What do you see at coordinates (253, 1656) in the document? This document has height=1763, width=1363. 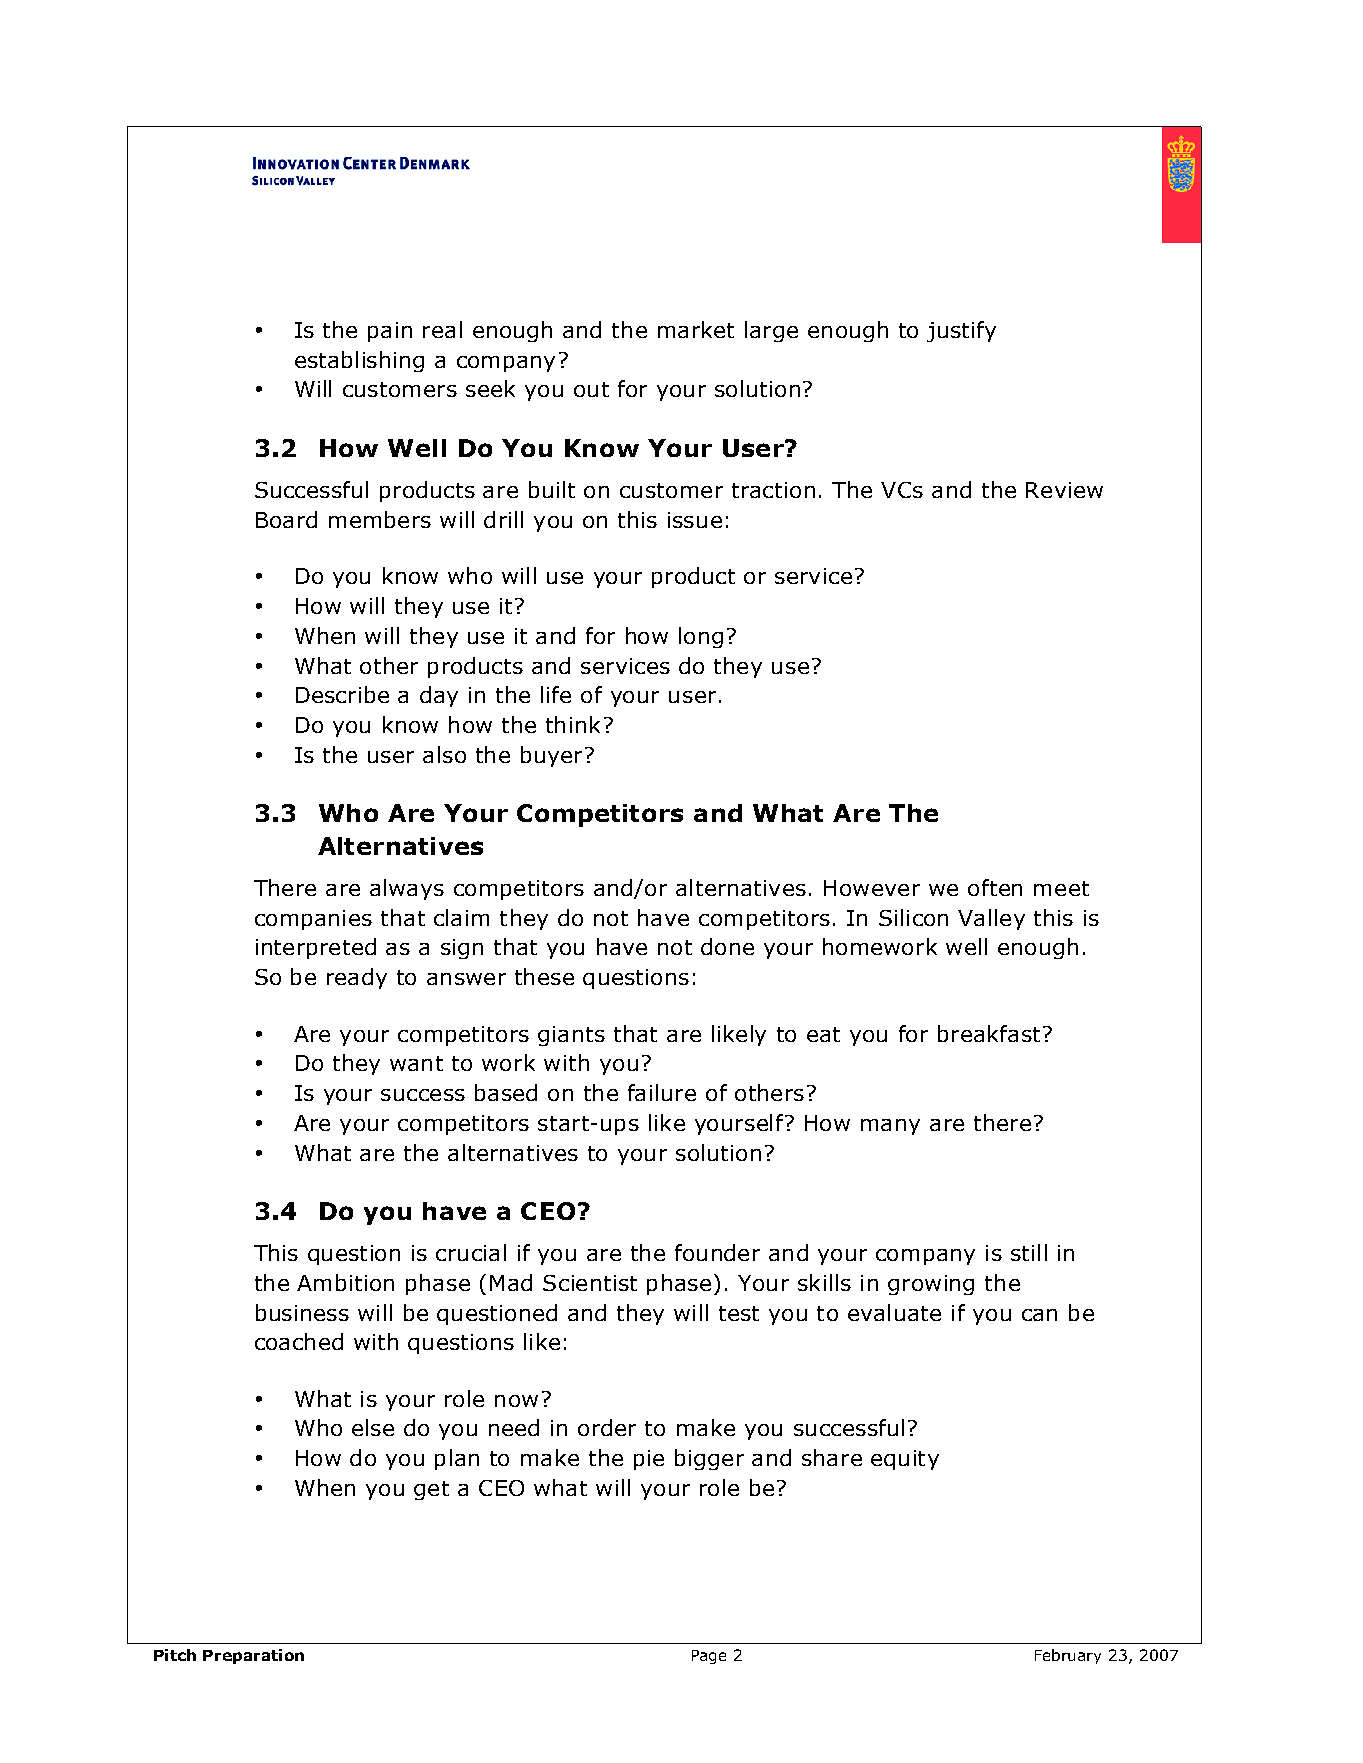 I see `Preparation` at bounding box center [253, 1656].
